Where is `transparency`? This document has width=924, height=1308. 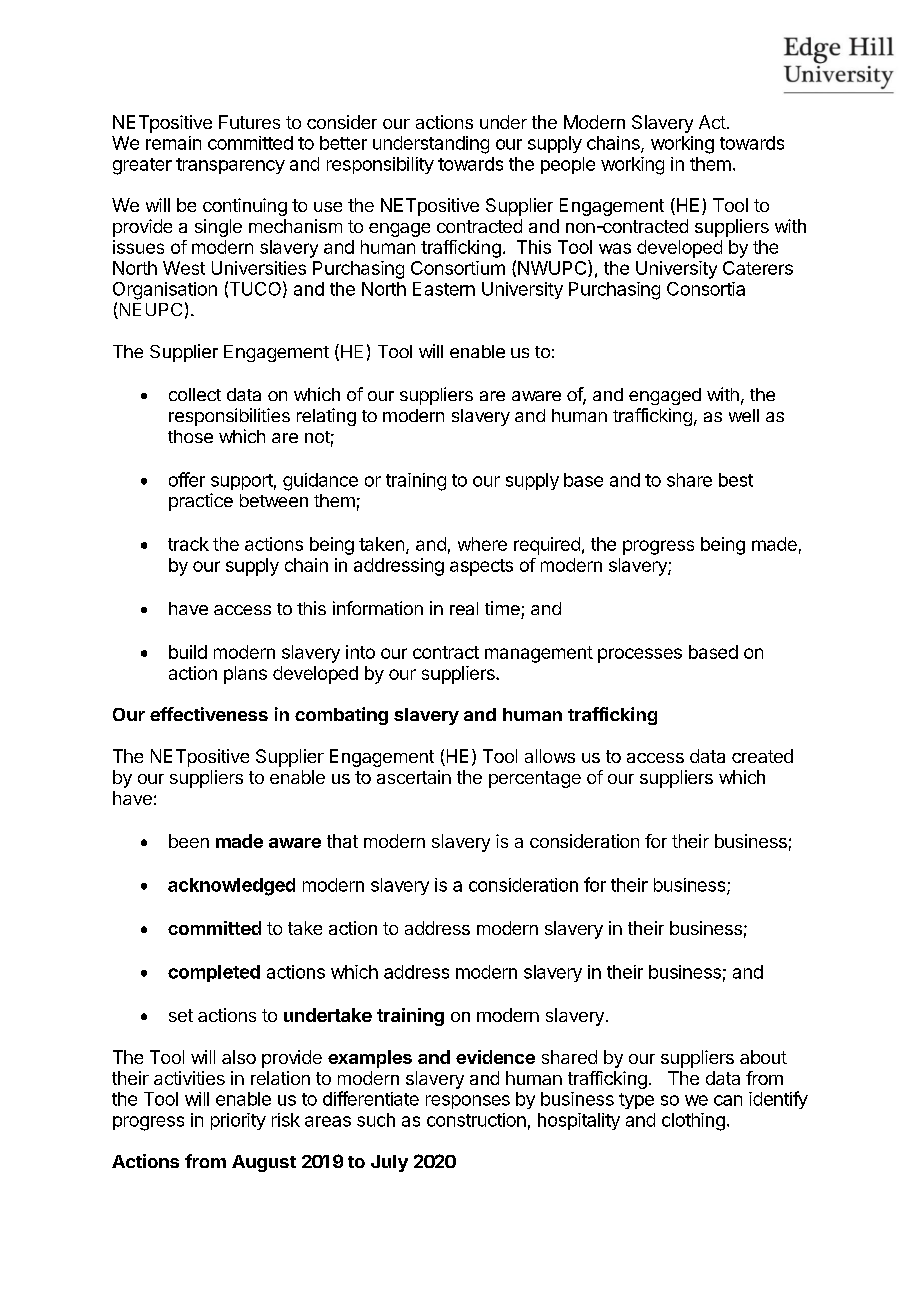
transparency is located at coordinates (230, 166).
